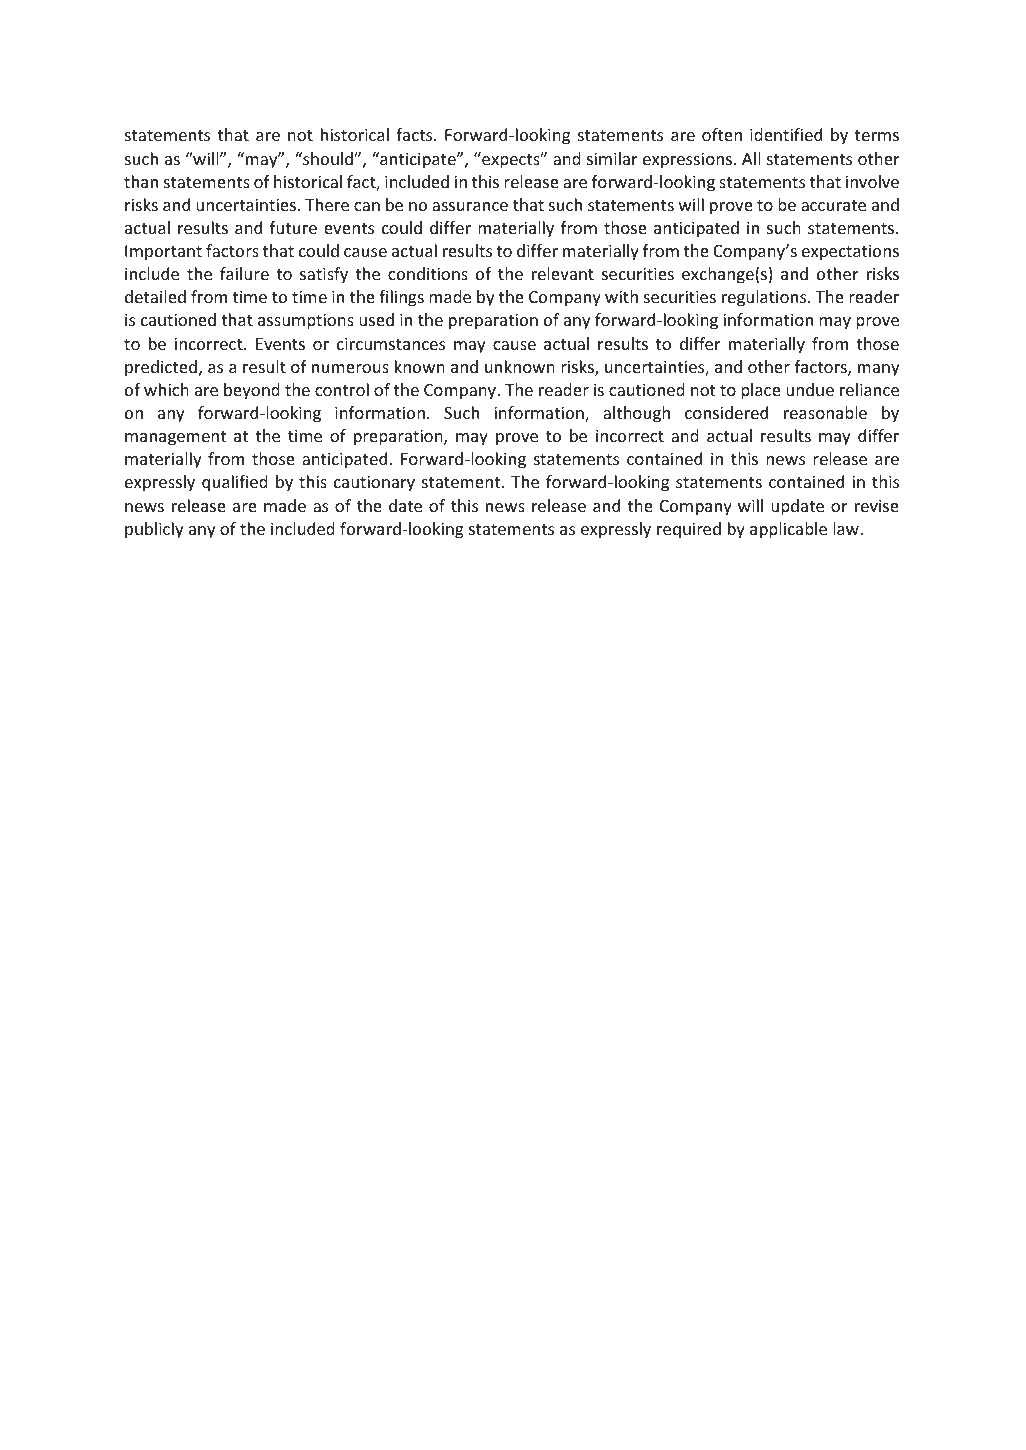 The image size is (1026, 1450). What do you see at coordinates (391, 343) in the image?
I see `circumstances` at bounding box center [391, 343].
